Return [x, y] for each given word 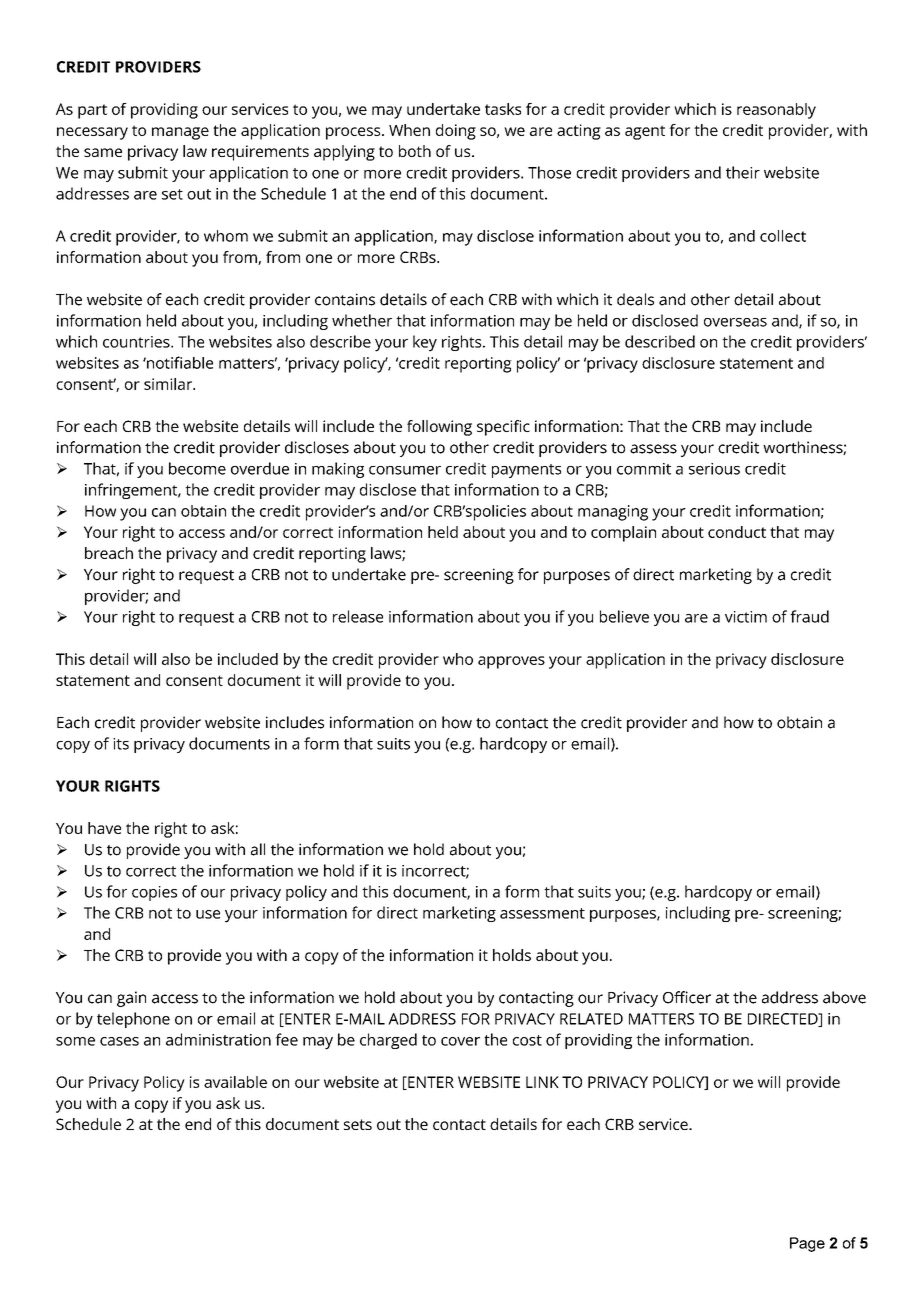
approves [511, 662]
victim [746, 617]
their [743, 172]
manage [180, 133]
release [358, 616]
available [235, 1082]
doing [456, 132]
